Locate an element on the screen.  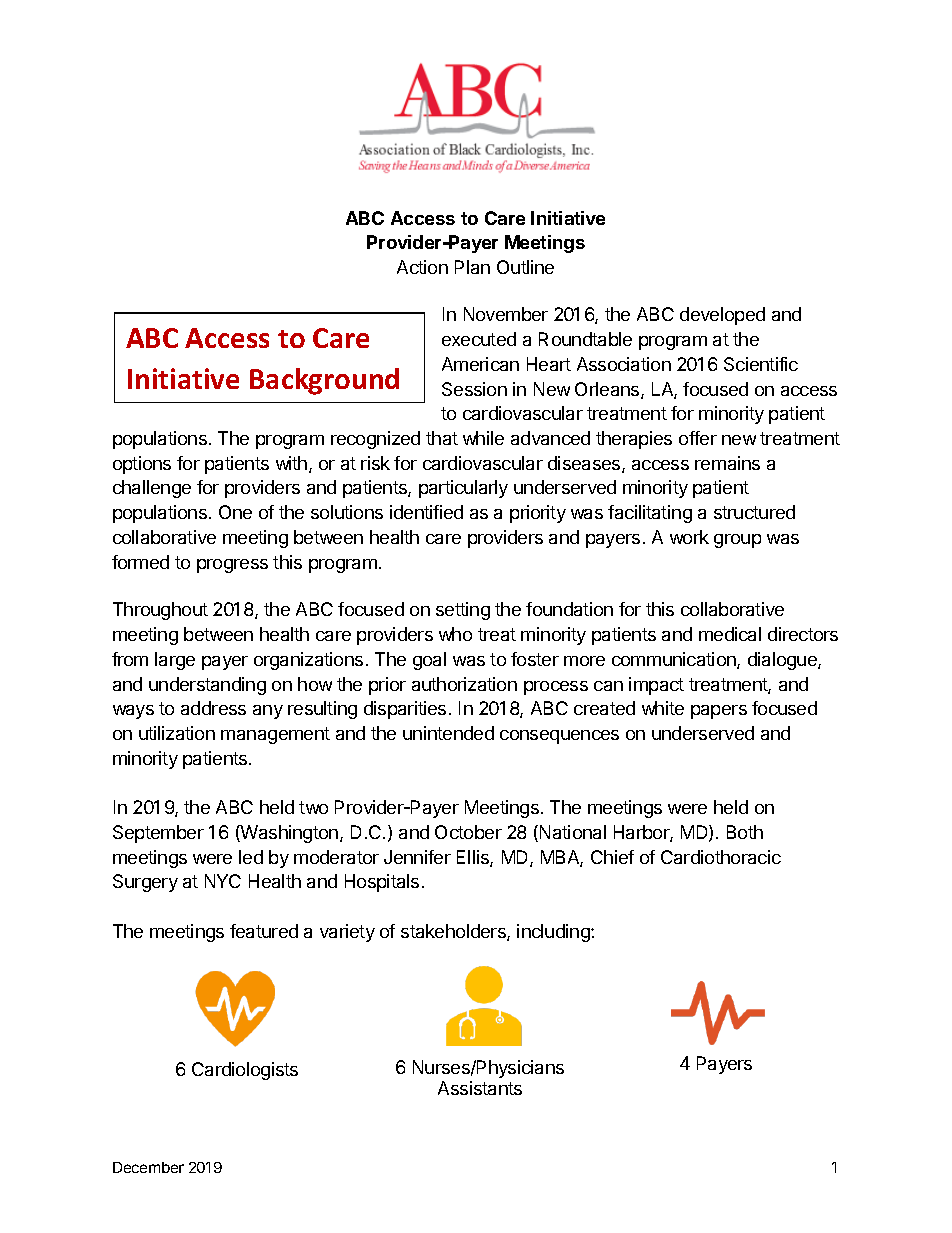
progress is located at coordinates (232, 566).
